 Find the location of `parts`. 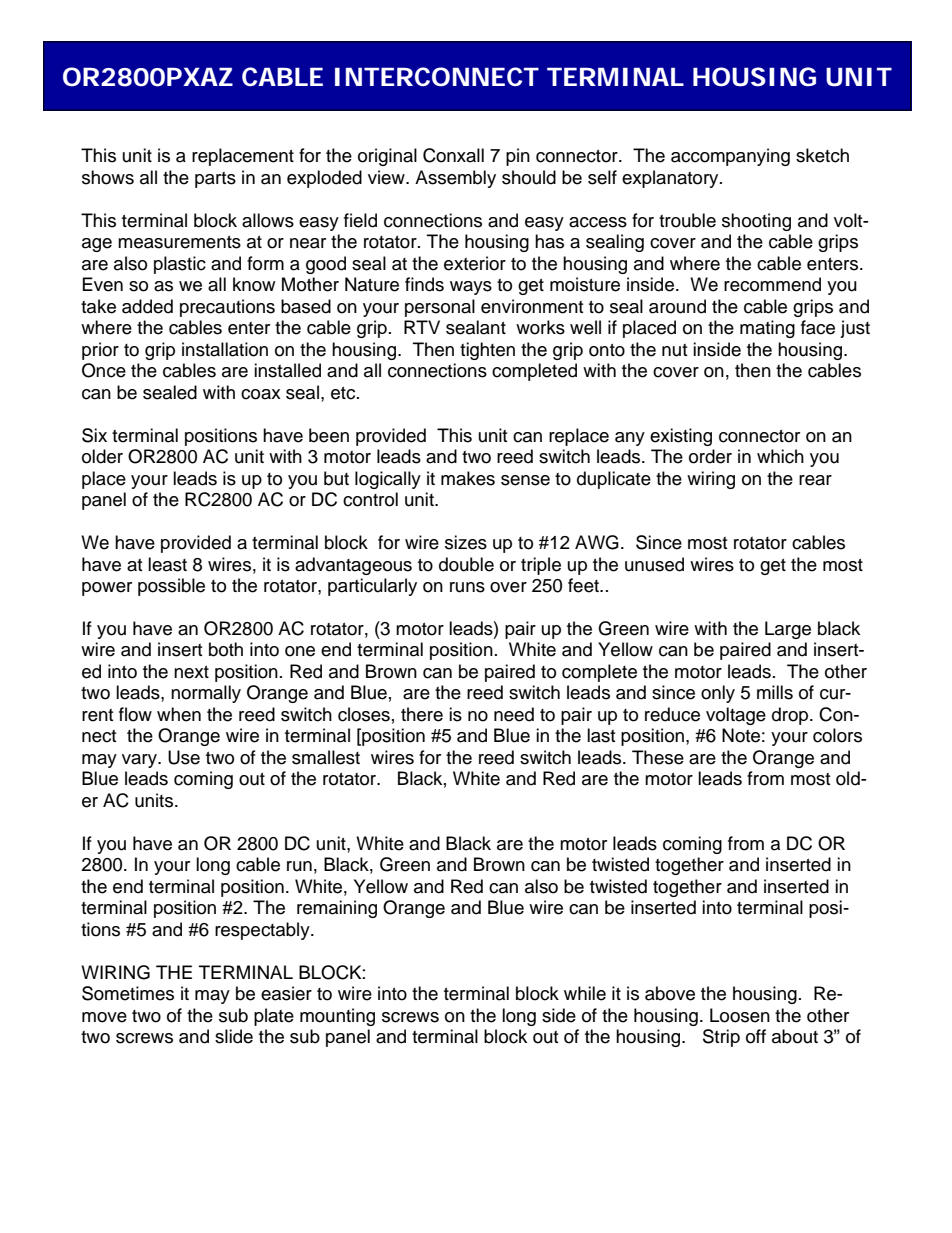

parts is located at coordinates (215, 180).
